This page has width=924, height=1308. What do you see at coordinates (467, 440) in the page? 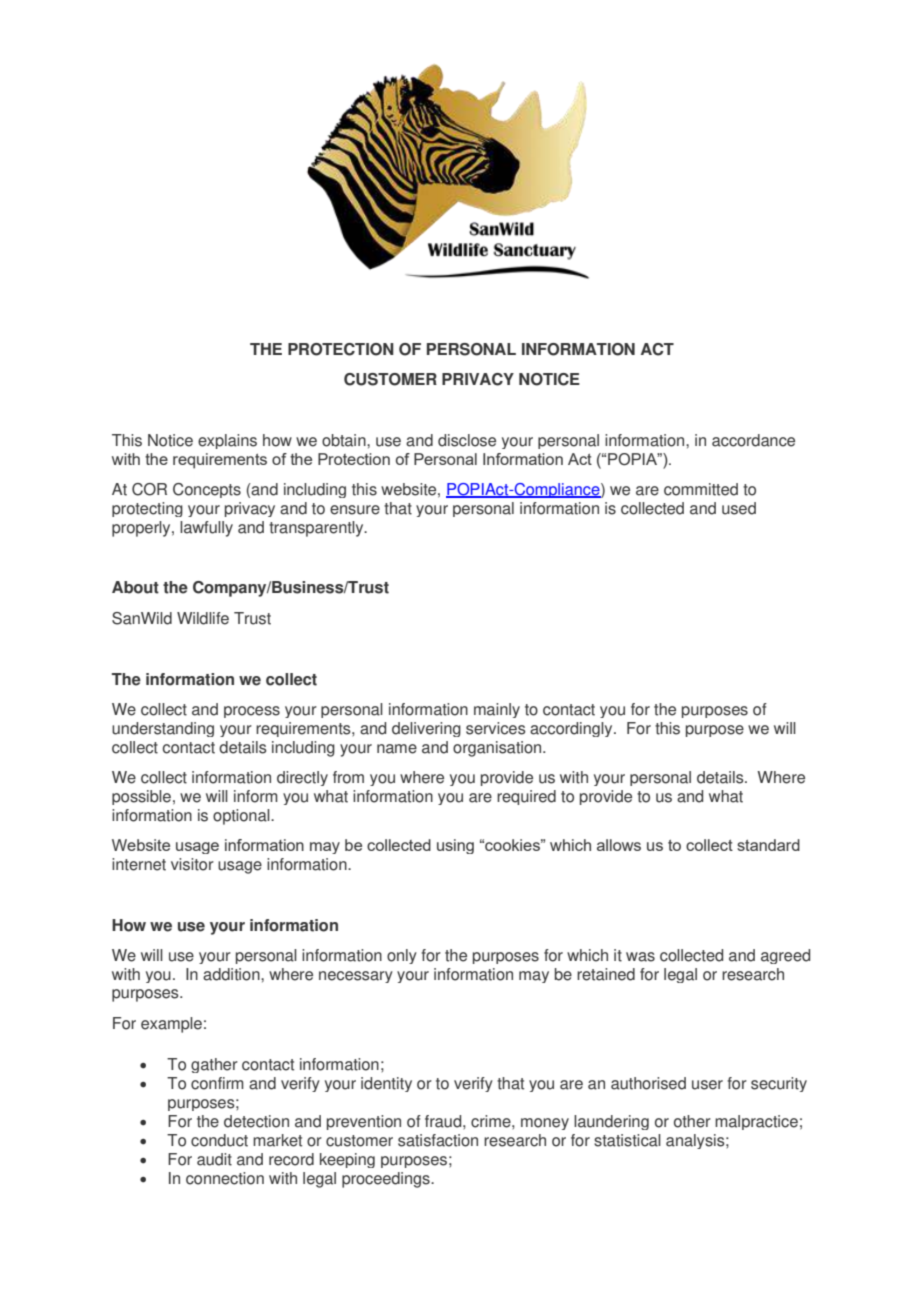
I see `disclose` at bounding box center [467, 440].
